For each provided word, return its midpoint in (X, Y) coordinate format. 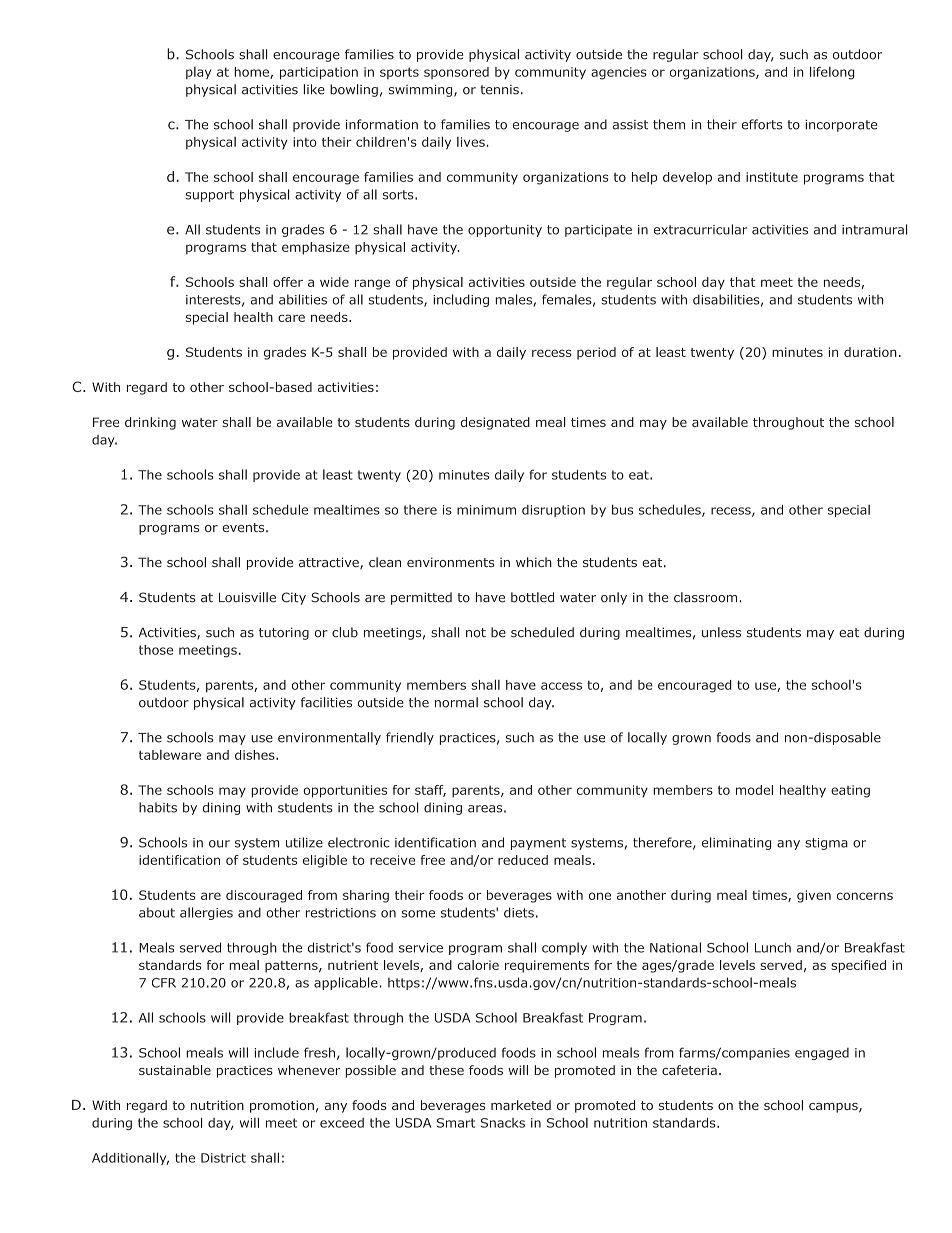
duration (870, 352)
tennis (499, 90)
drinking (150, 423)
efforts (762, 124)
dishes (256, 755)
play (198, 73)
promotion (282, 1106)
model (754, 790)
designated (495, 423)
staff (430, 791)
